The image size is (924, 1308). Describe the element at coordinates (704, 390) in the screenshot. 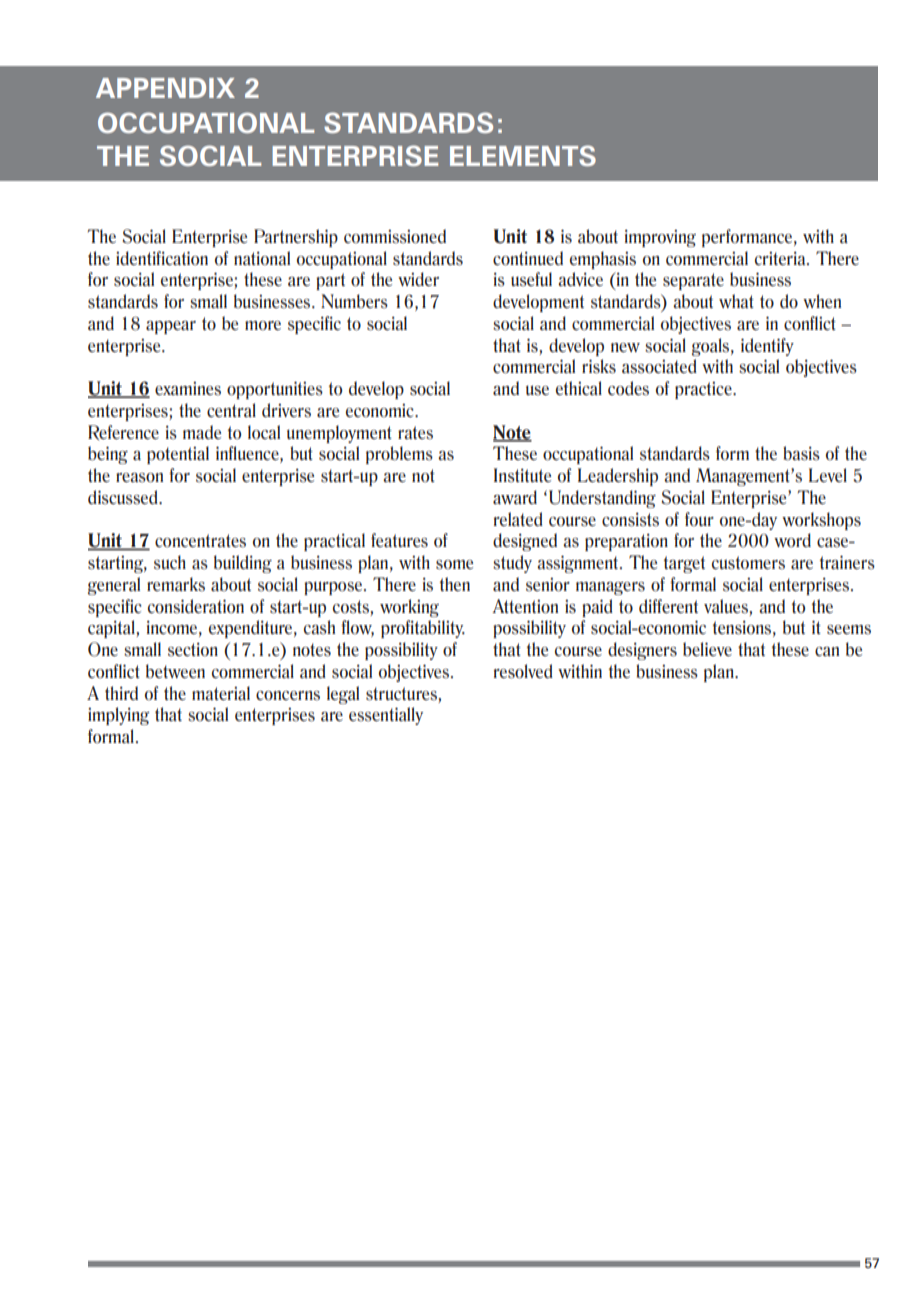

I see `practice` at that location.
